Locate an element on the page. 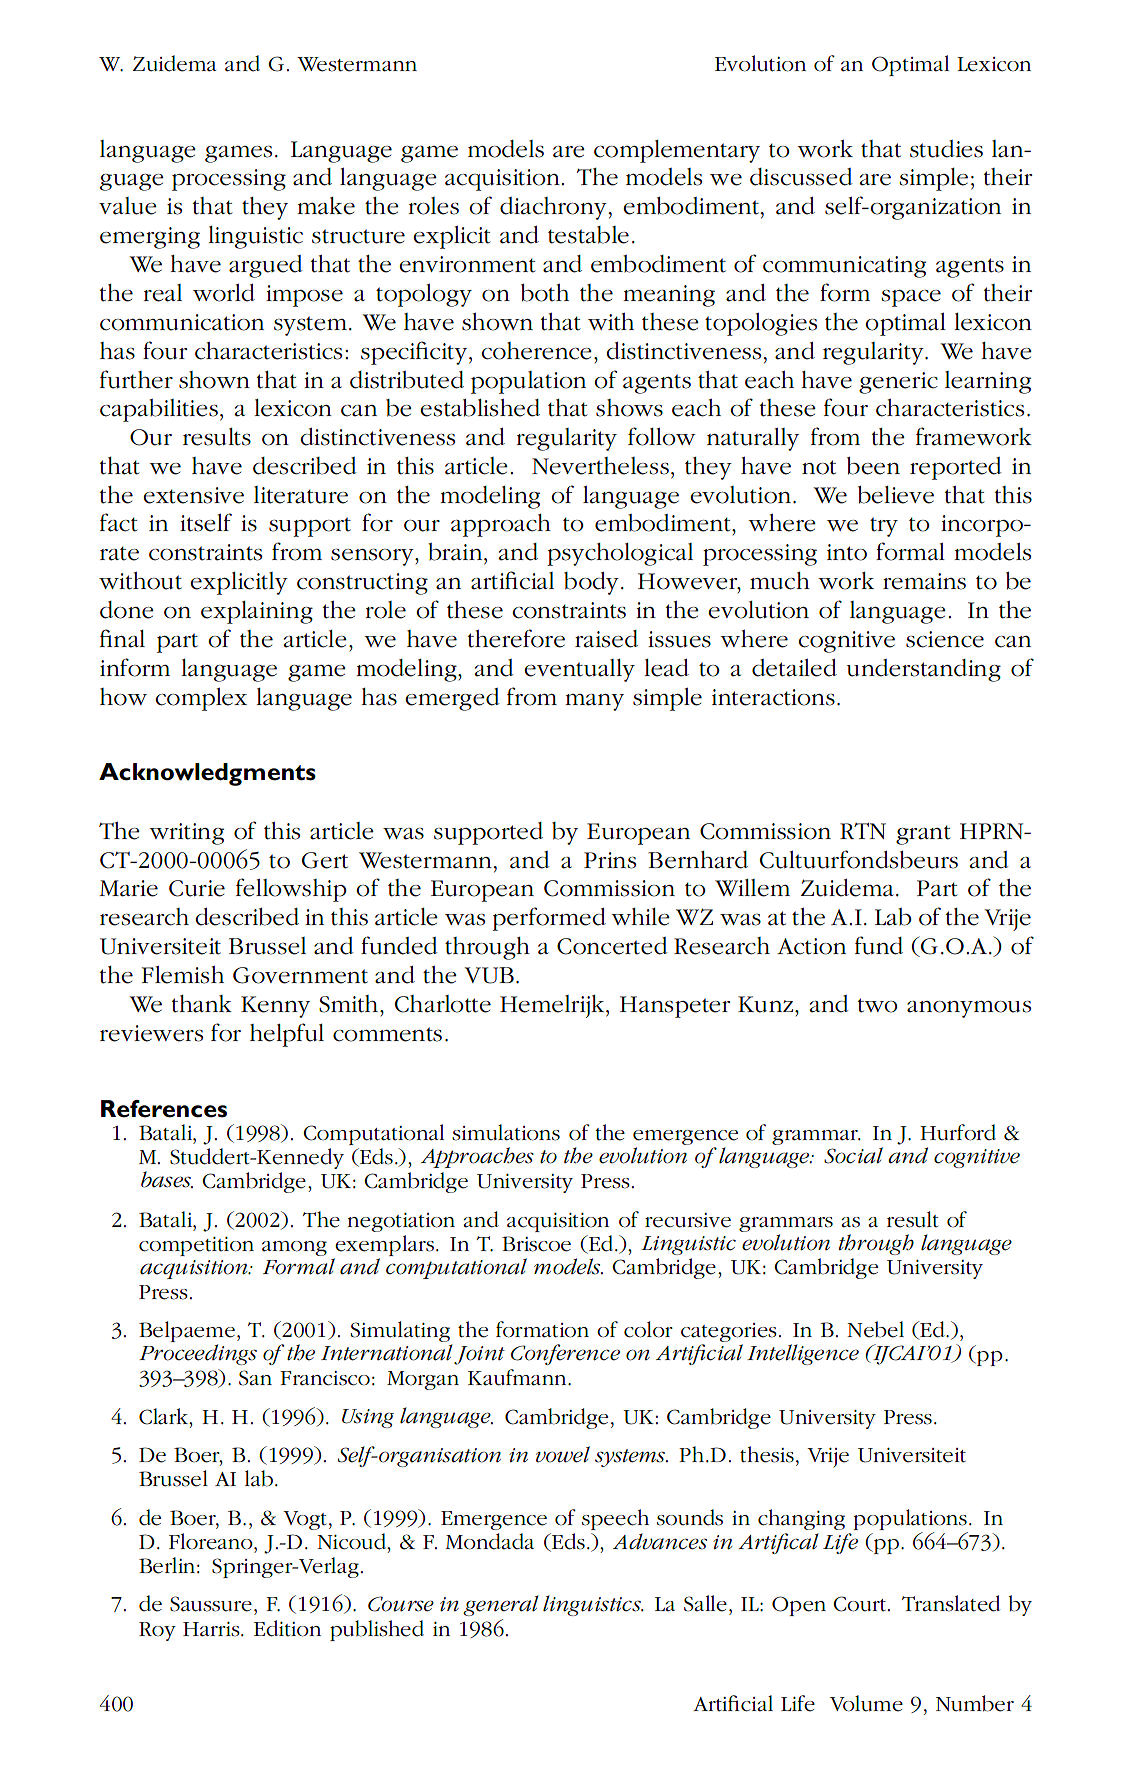 Image resolution: width=1129 pixels, height=1783 pixels. many is located at coordinates (594, 702).
